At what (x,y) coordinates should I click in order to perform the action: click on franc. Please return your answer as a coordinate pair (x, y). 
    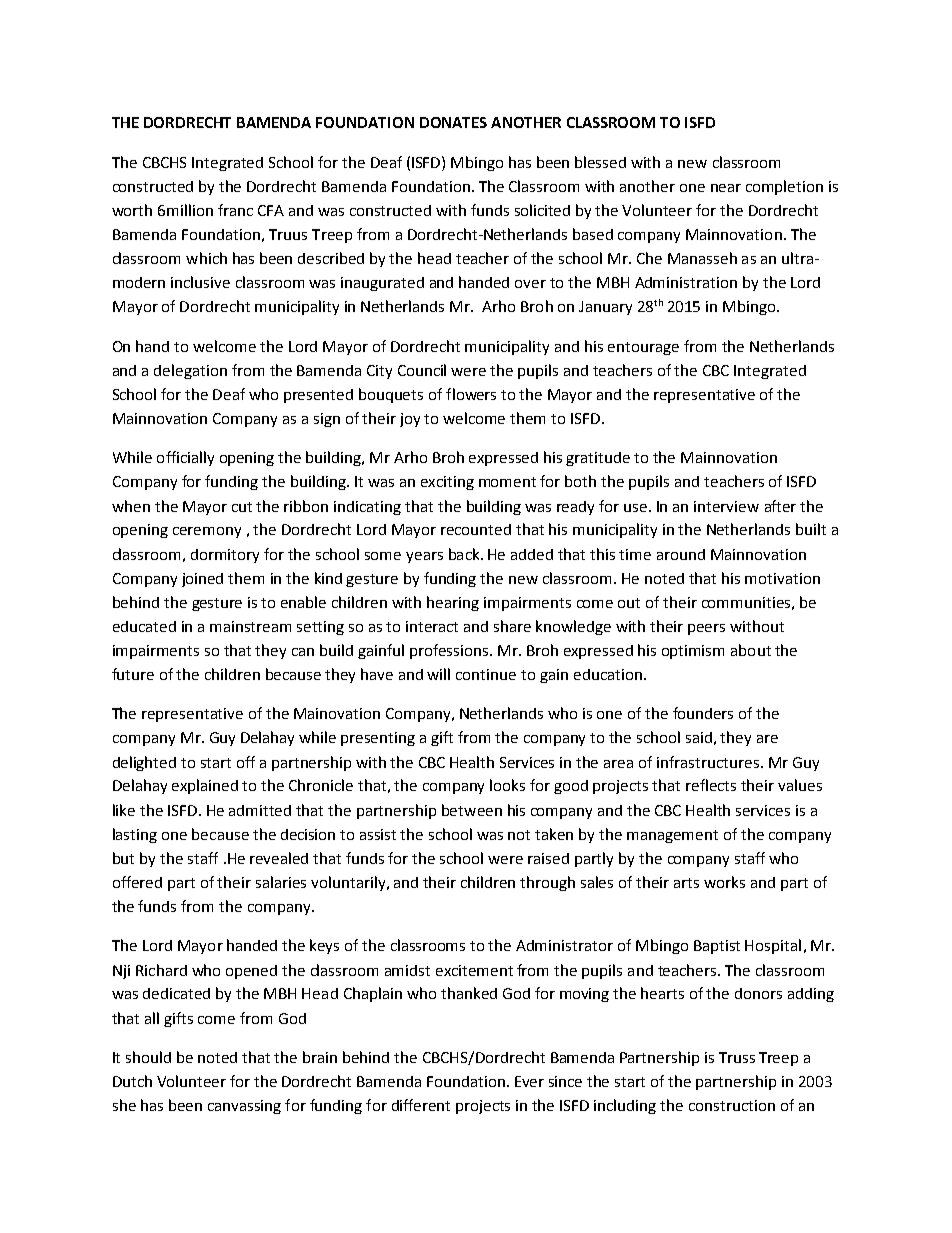
    Looking at the image, I should click on (235, 210).
